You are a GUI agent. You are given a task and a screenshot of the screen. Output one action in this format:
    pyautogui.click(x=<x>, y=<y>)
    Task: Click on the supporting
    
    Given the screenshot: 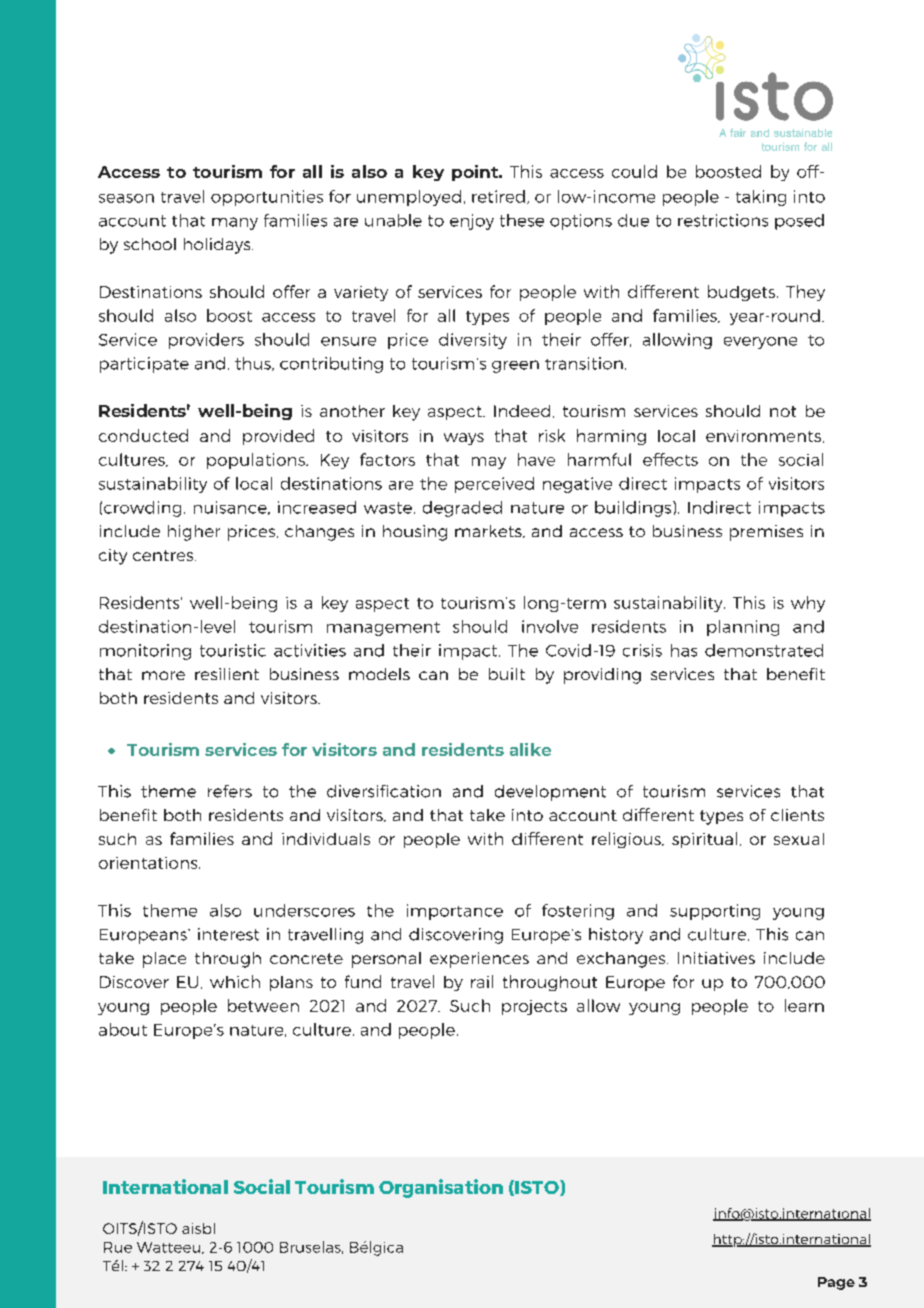 What is the action you would take?
    pyautogui.click(x=715, y=912)
